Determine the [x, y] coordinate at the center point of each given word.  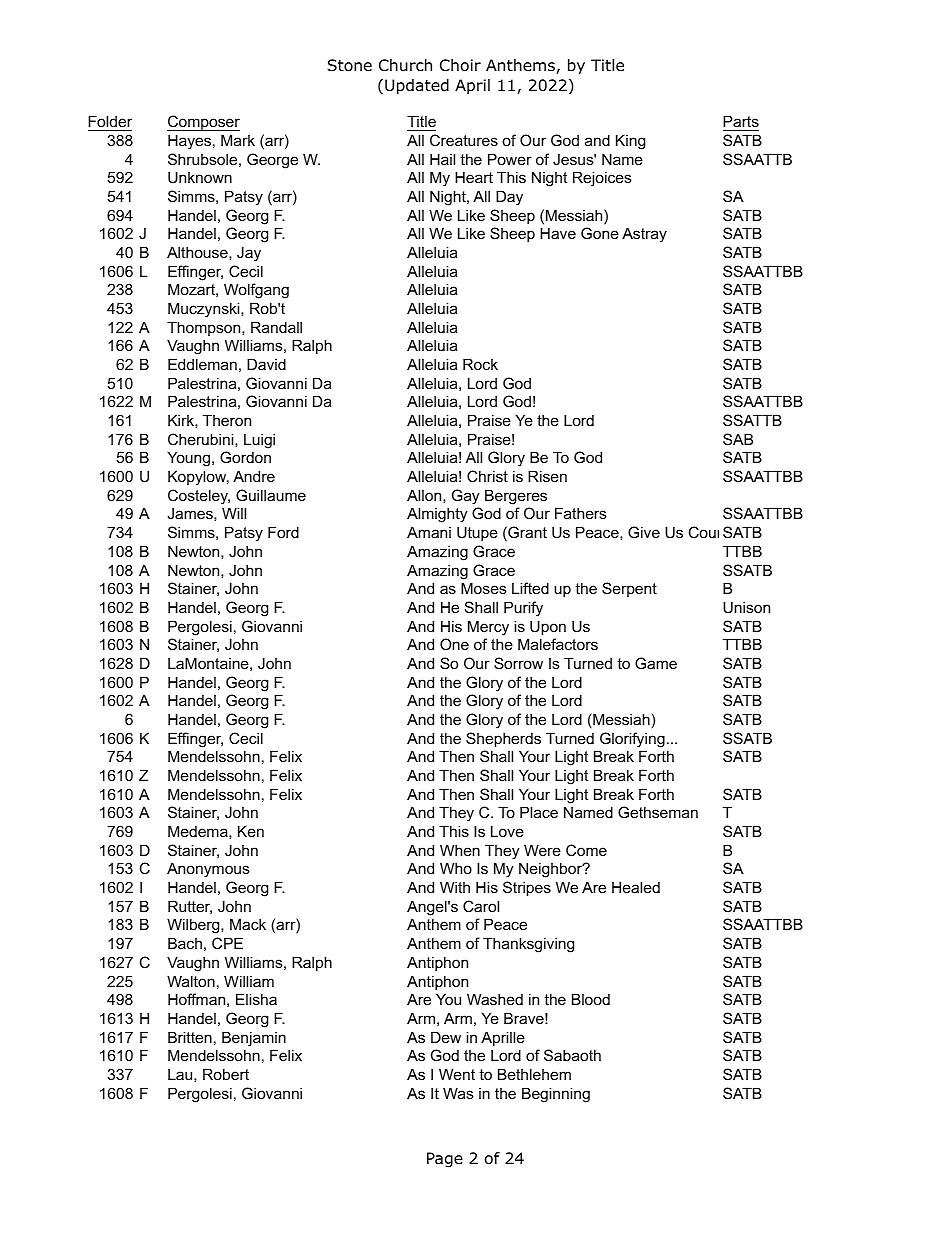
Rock [480, 364]
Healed [636, 887]
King [630, 142]
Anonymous [208, 870]
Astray [644, 235]
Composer [203, 123]
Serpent [629, 589]
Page [445, 1160]
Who [456, 868]
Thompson [205, 328]
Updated [417, 86]
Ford [283, 532]
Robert [226, 1074]
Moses [484, 588]
